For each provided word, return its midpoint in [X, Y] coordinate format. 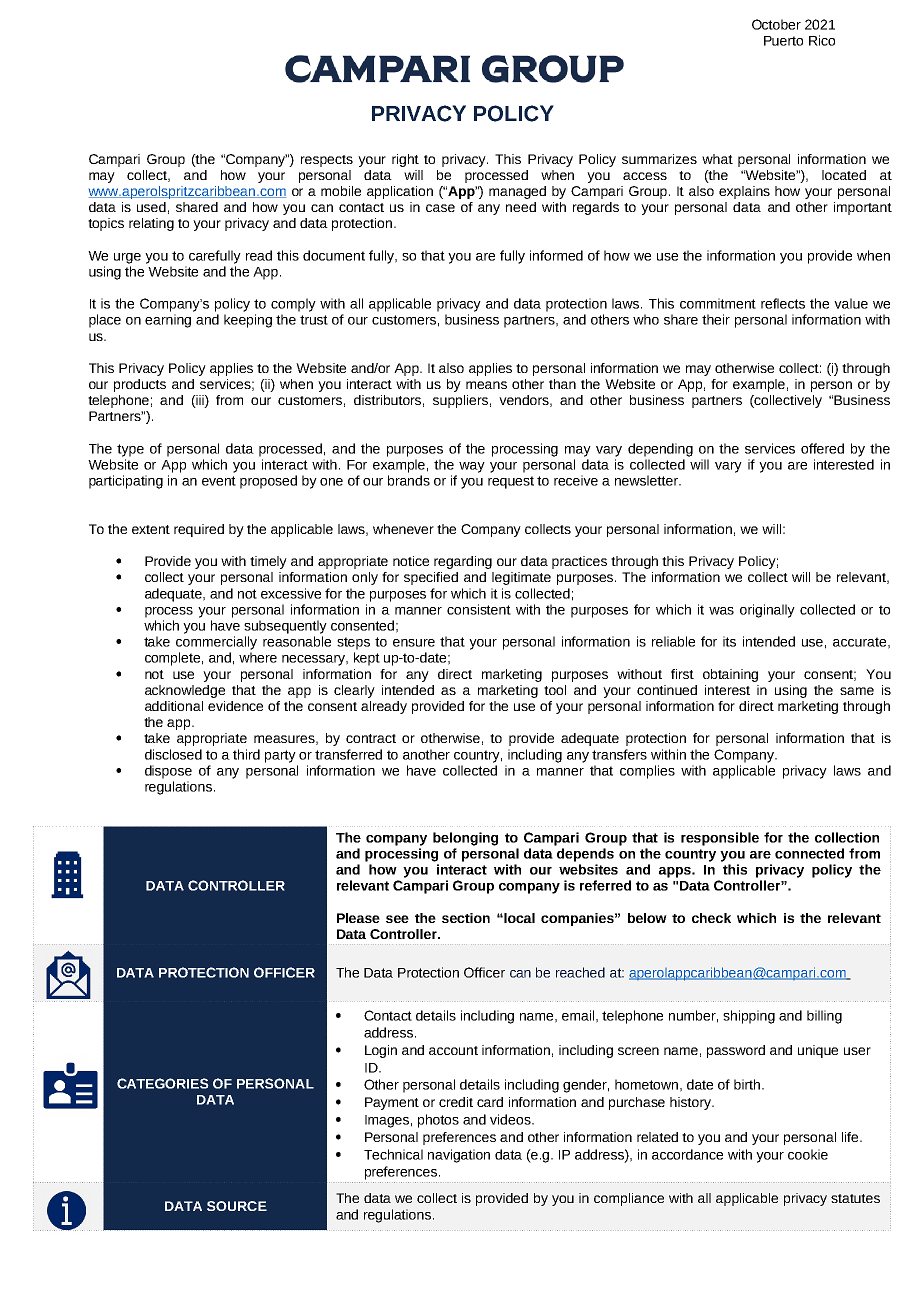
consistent [479, 609]
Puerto [783, 41]
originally [767, 611]
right [405, 160]
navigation [459, 1156]
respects [327, 161]
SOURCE [237, 1206]
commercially [216, 643]
